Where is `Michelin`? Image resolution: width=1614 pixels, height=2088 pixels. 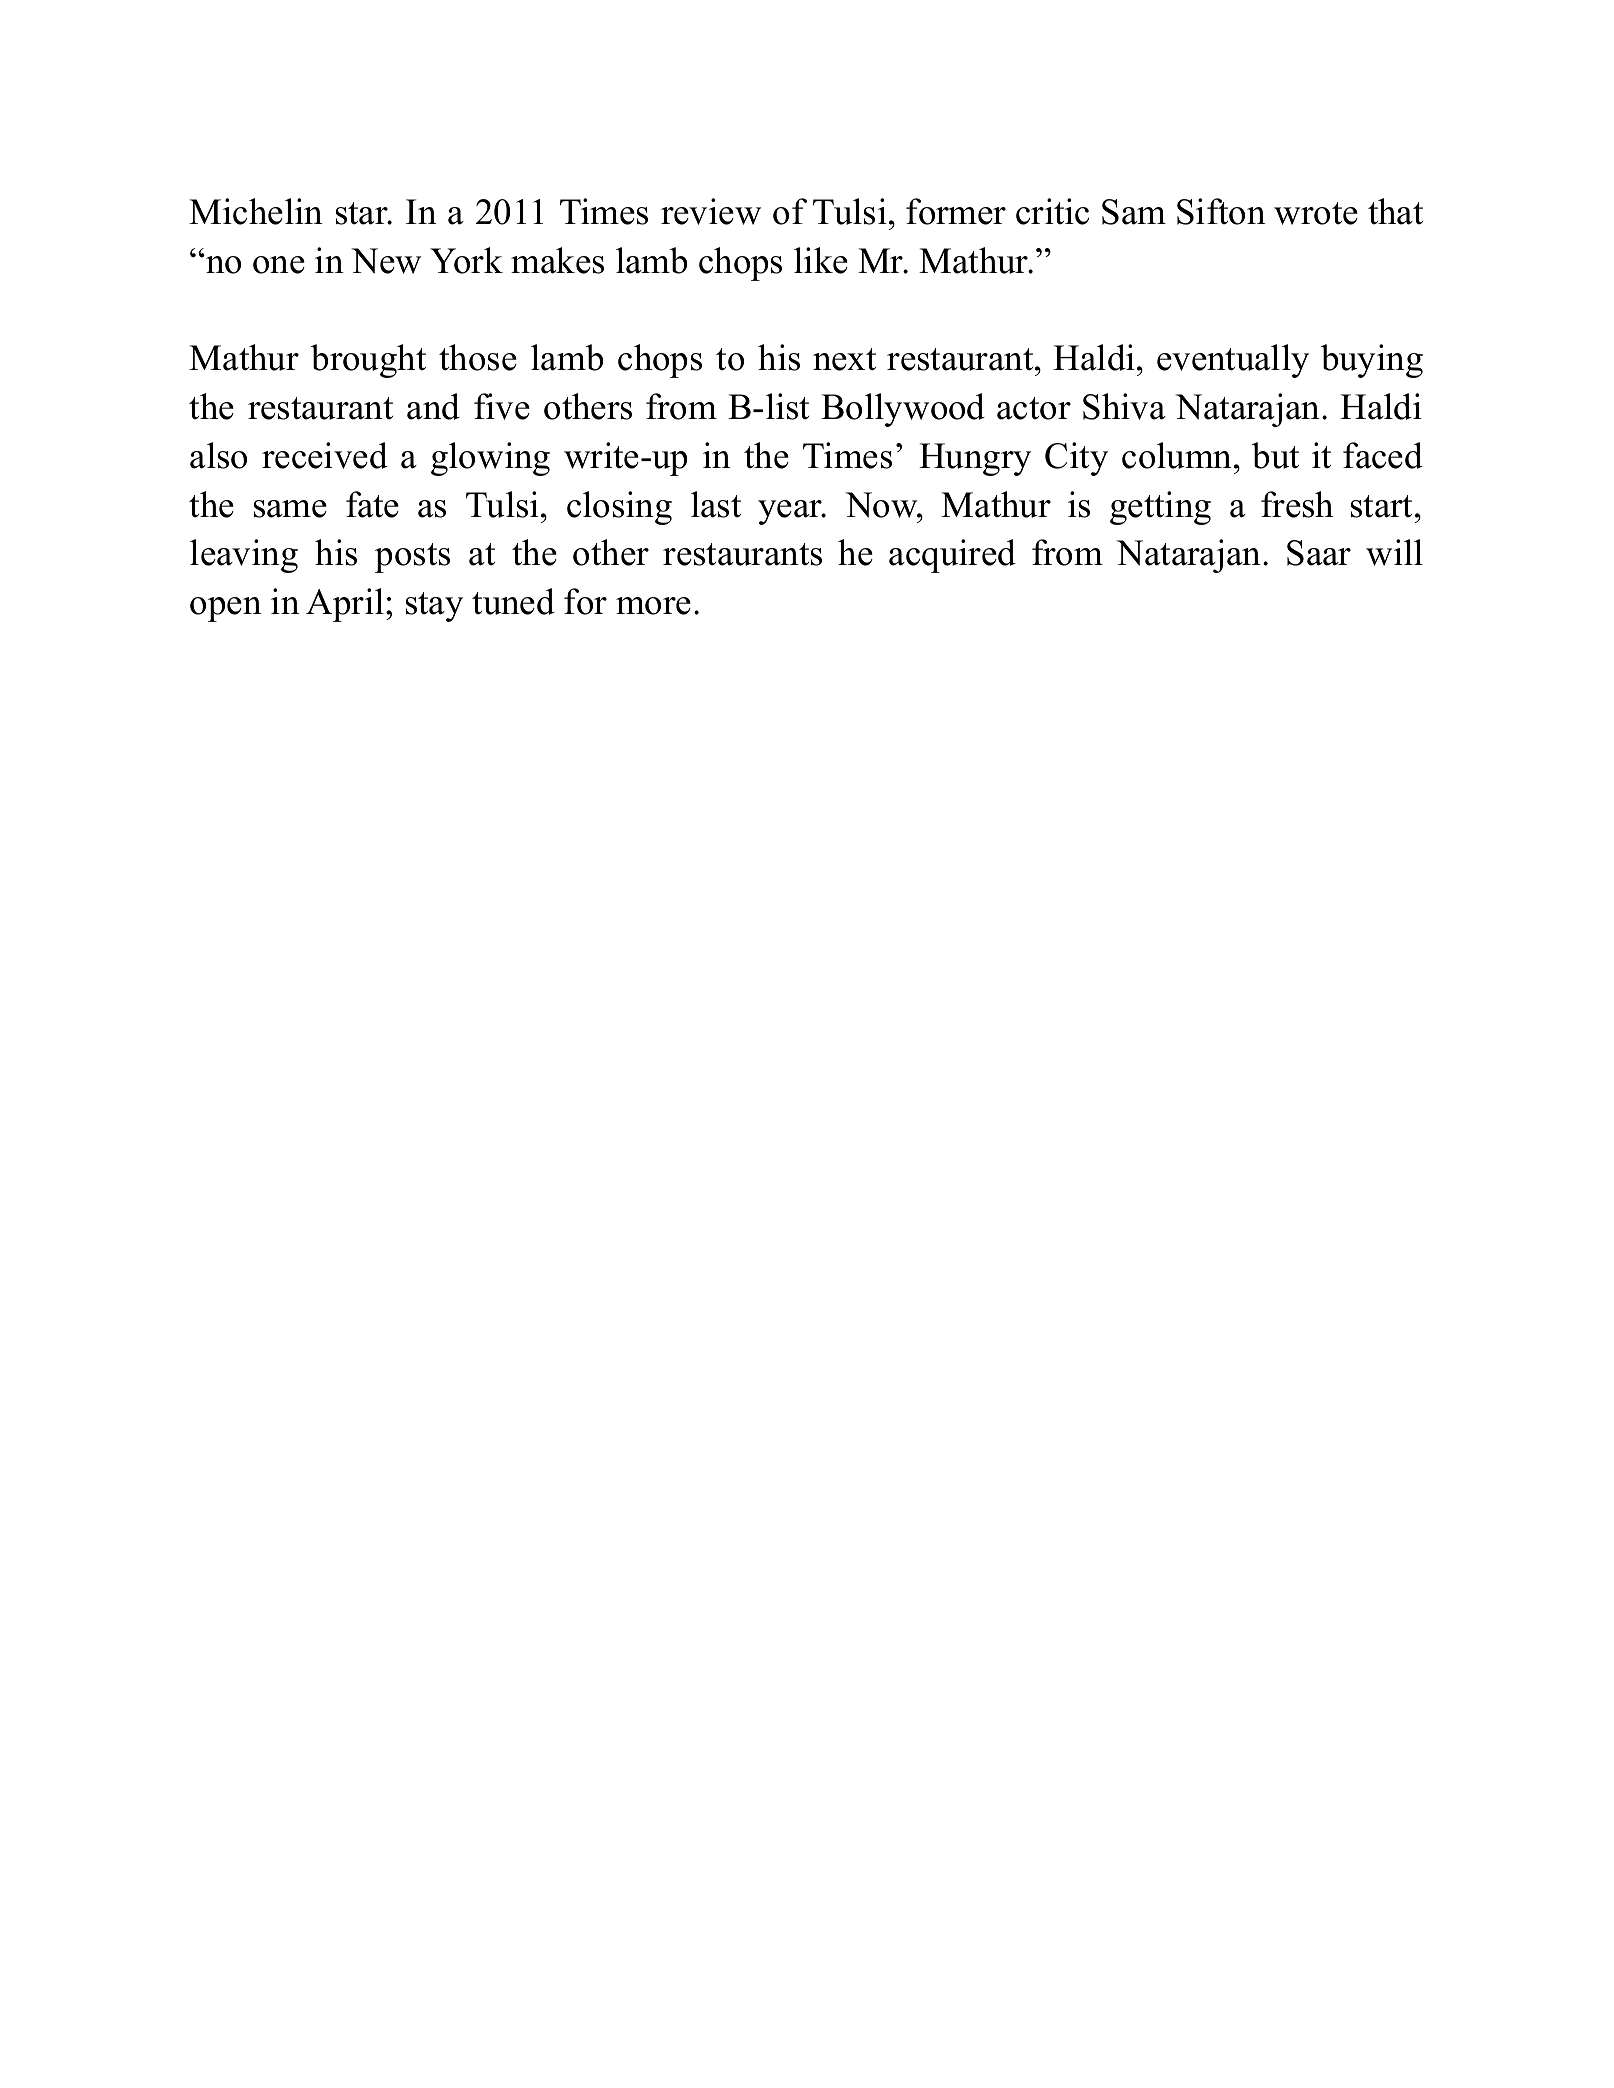 Michelin is located at coordinates (256, 211).
